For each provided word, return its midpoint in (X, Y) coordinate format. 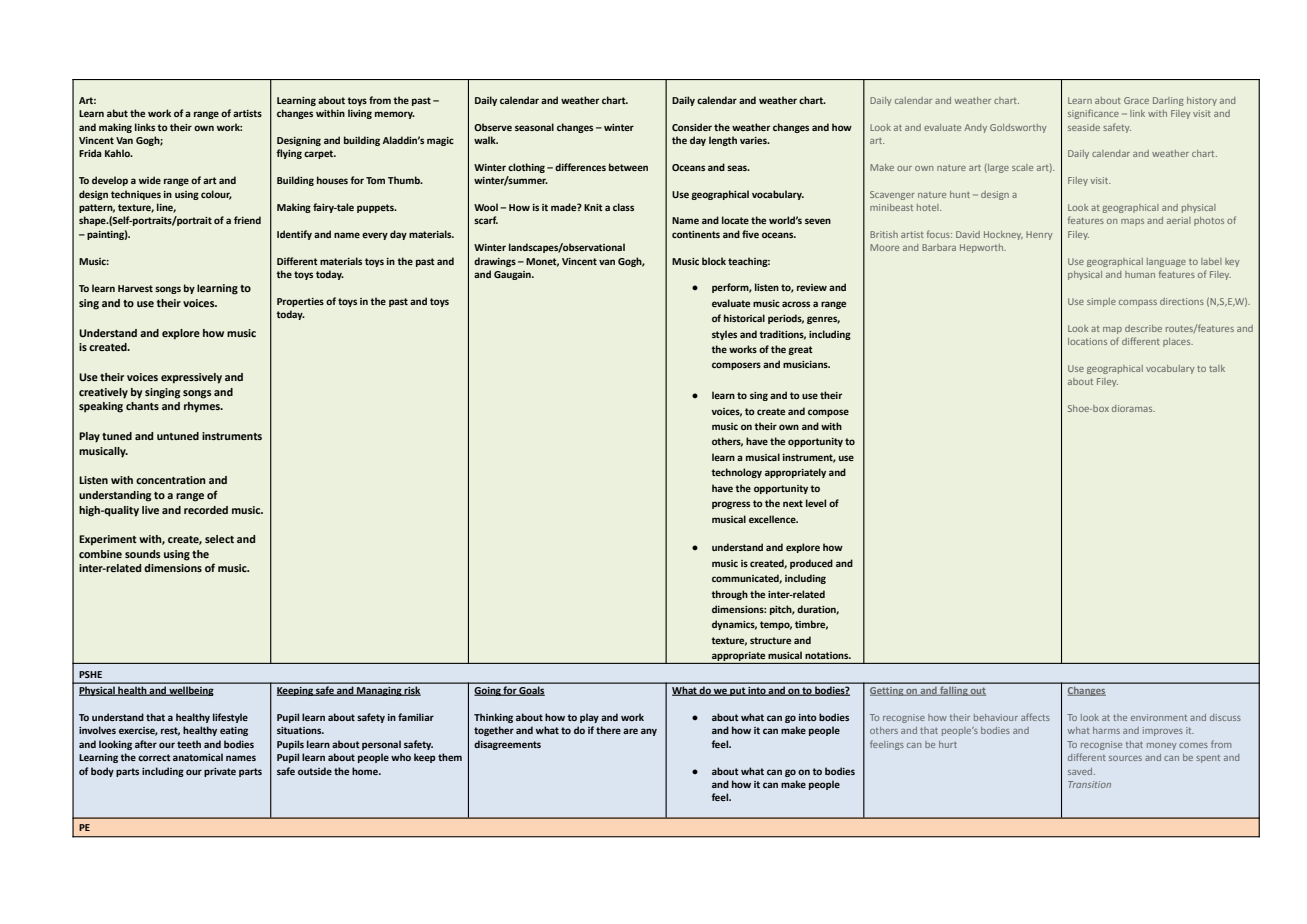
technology (736, 473)
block (714, 261)
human (1140, 274)
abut (117, 113)
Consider (692, 127)
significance (1093, 114)
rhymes (203, 407)
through (729, 595)
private (220, 772)
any (649, 732)
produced (811, 564)
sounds (143, 554)
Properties (300, 302)
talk (1217, 368)
